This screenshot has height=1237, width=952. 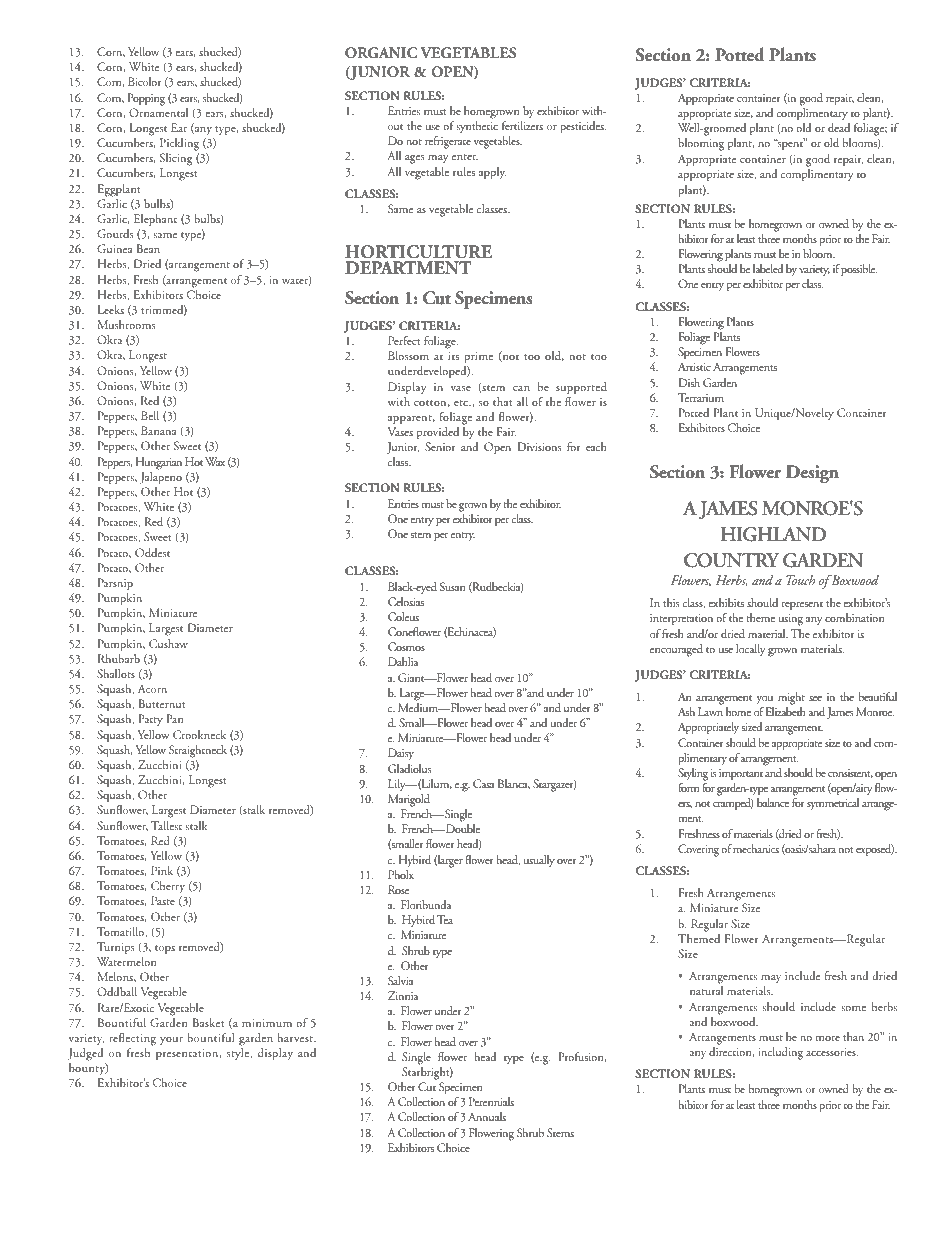 I want to click on mechanics, so click(x=756, y=848).
